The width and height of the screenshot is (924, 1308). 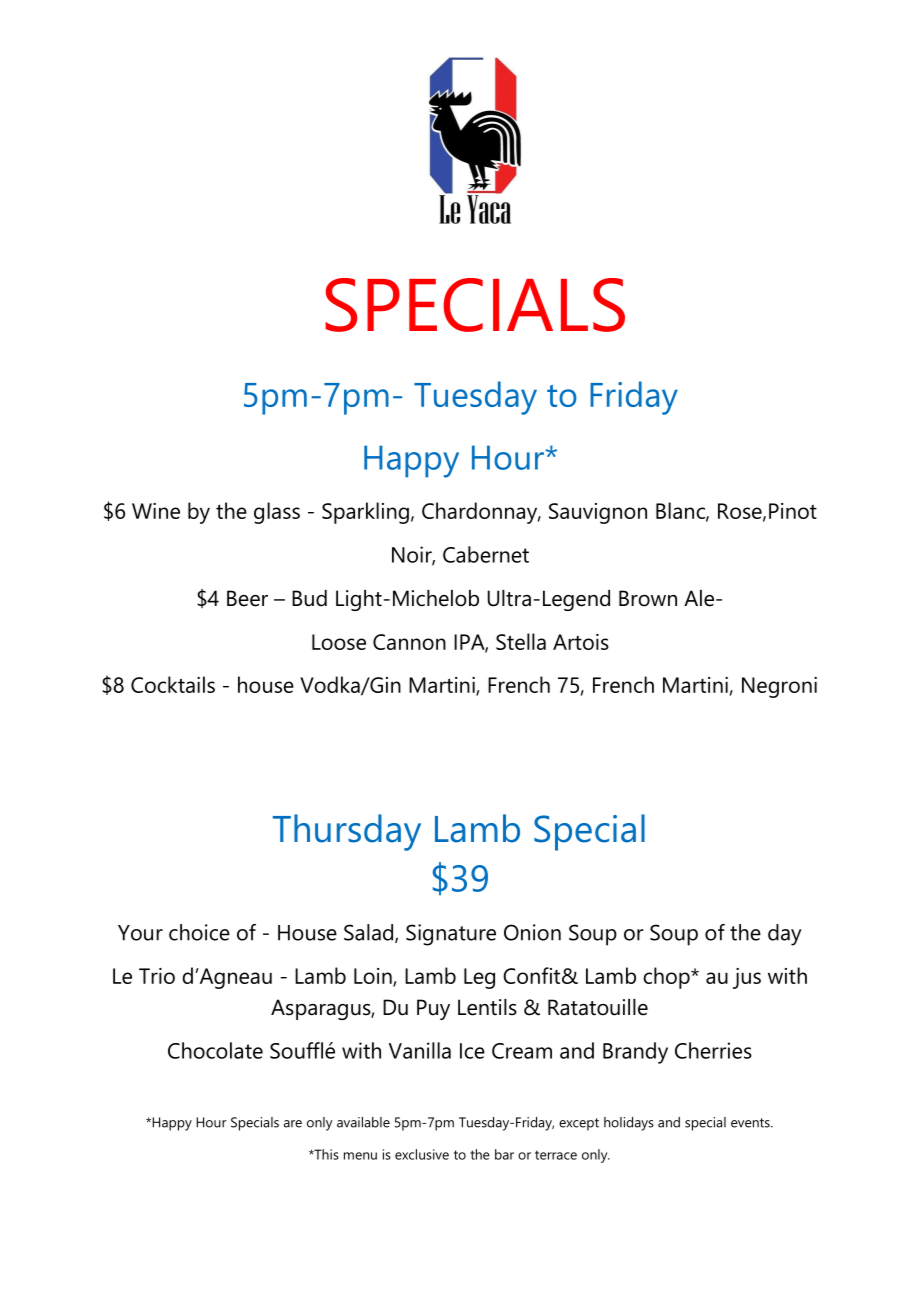 What do you see at coordinates (173, 684) in the screenshot?
I see `Cocktails` at bounding box center [173, 684].
